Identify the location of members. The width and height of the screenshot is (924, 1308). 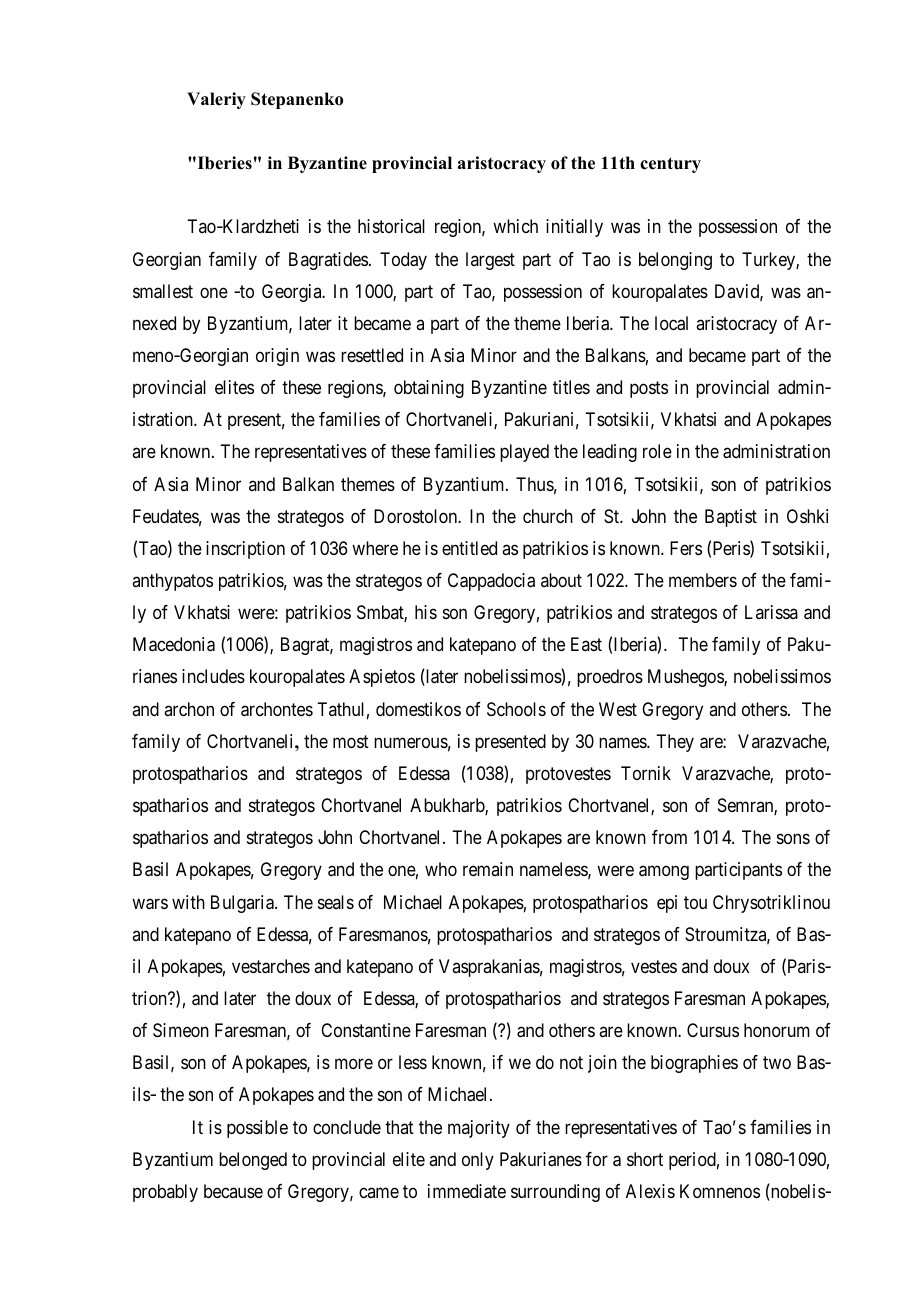
(703, 580).
